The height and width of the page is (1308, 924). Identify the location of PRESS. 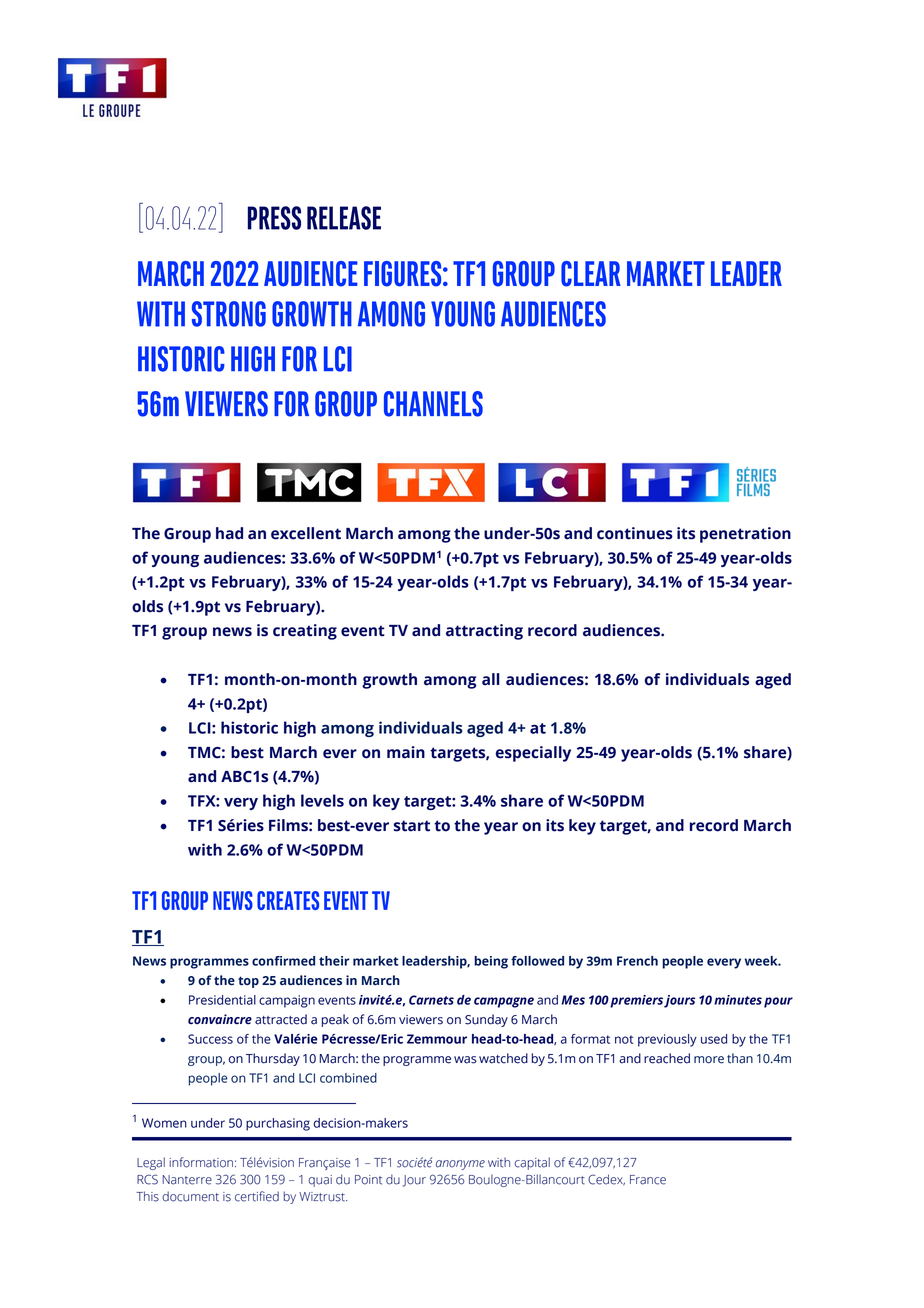
(274, 218).
